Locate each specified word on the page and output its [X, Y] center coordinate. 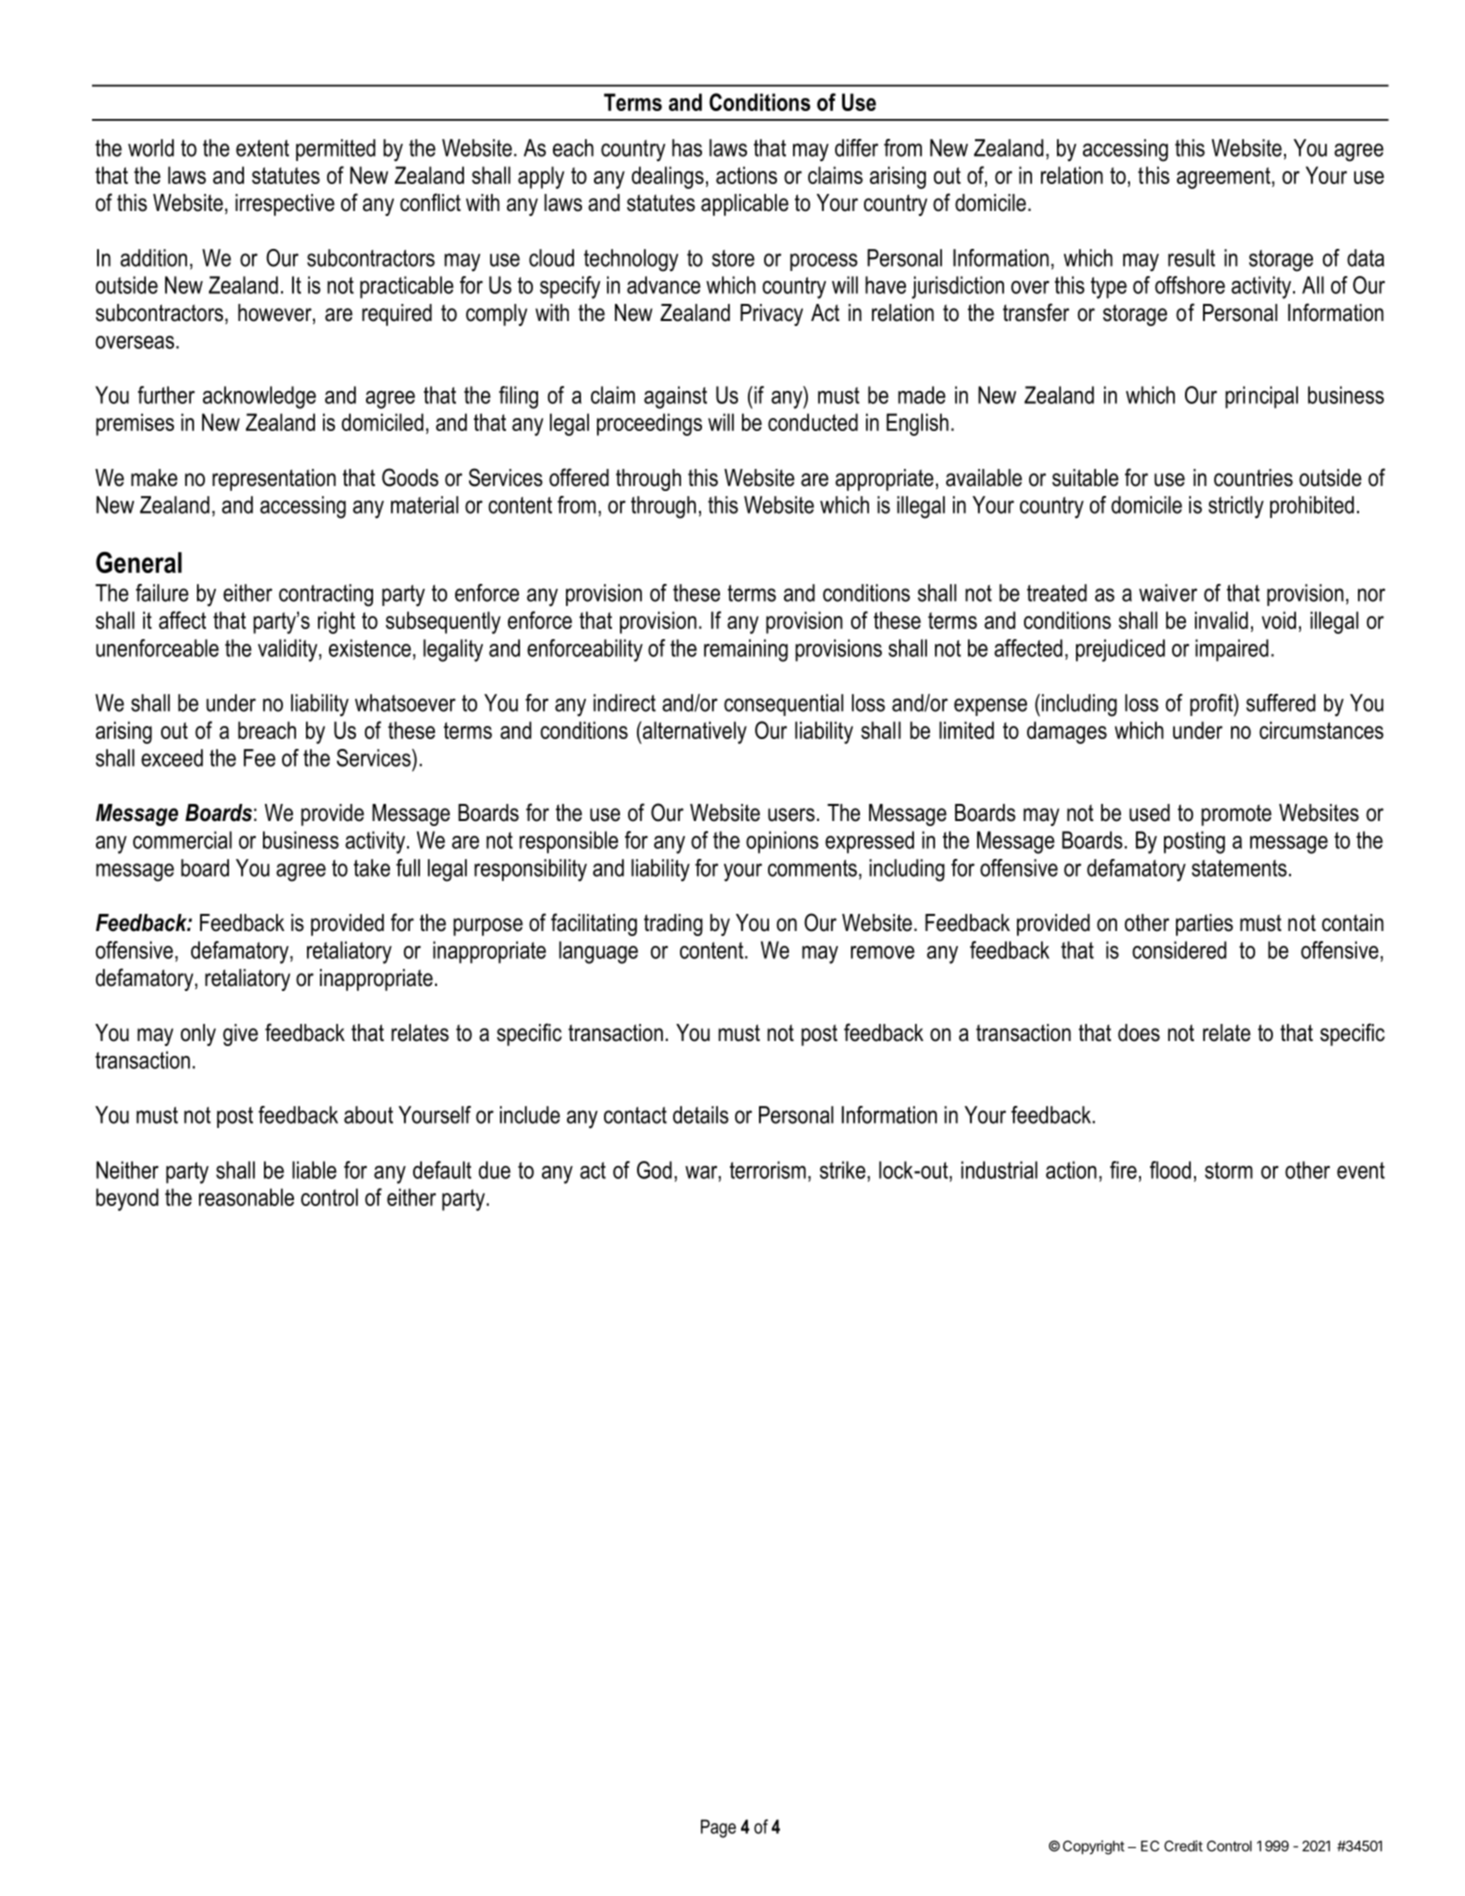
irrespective [285, 205]
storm [1229, 1170]
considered [1179, 950]
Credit [1183, 1846]
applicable [745, 205]
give [240, 1035]
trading [673, 925]
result [1191, 258]
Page [718, 1828]
